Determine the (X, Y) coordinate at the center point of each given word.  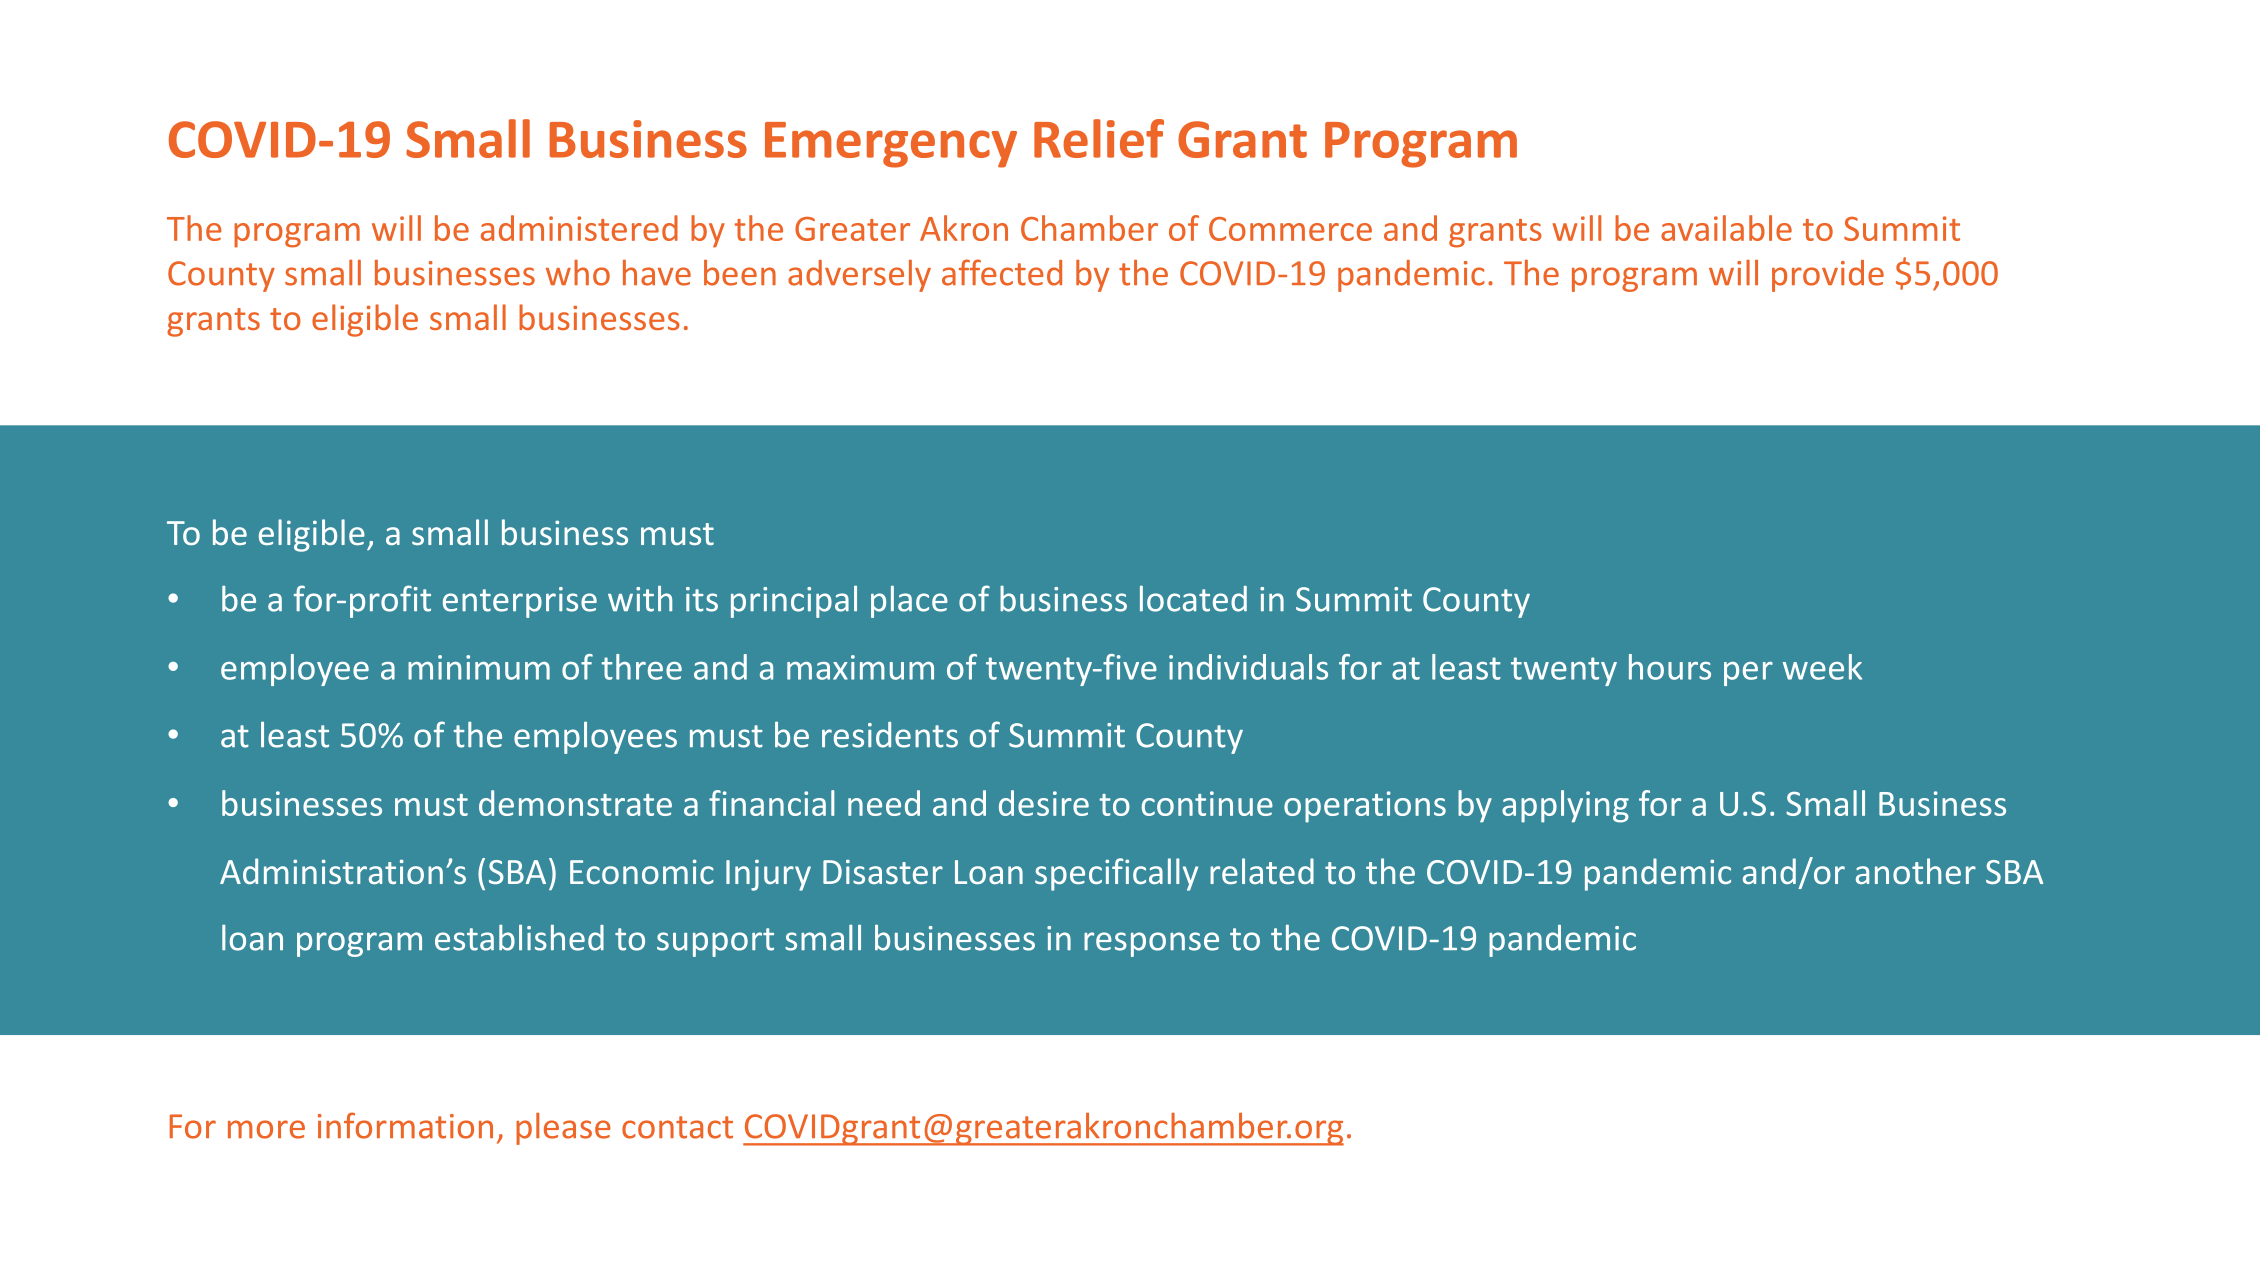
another (1916, 871)
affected (1002, 272)
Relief (1099, 138)
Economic (642, 871)
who (578, 273)
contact (677, 1127)
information (405, 1125)
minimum (479, 667)
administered (579, 228)
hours (1670, 667)
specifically (1116, 874)
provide (1828, 276)
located (1193, 599)
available (1726, 228)
